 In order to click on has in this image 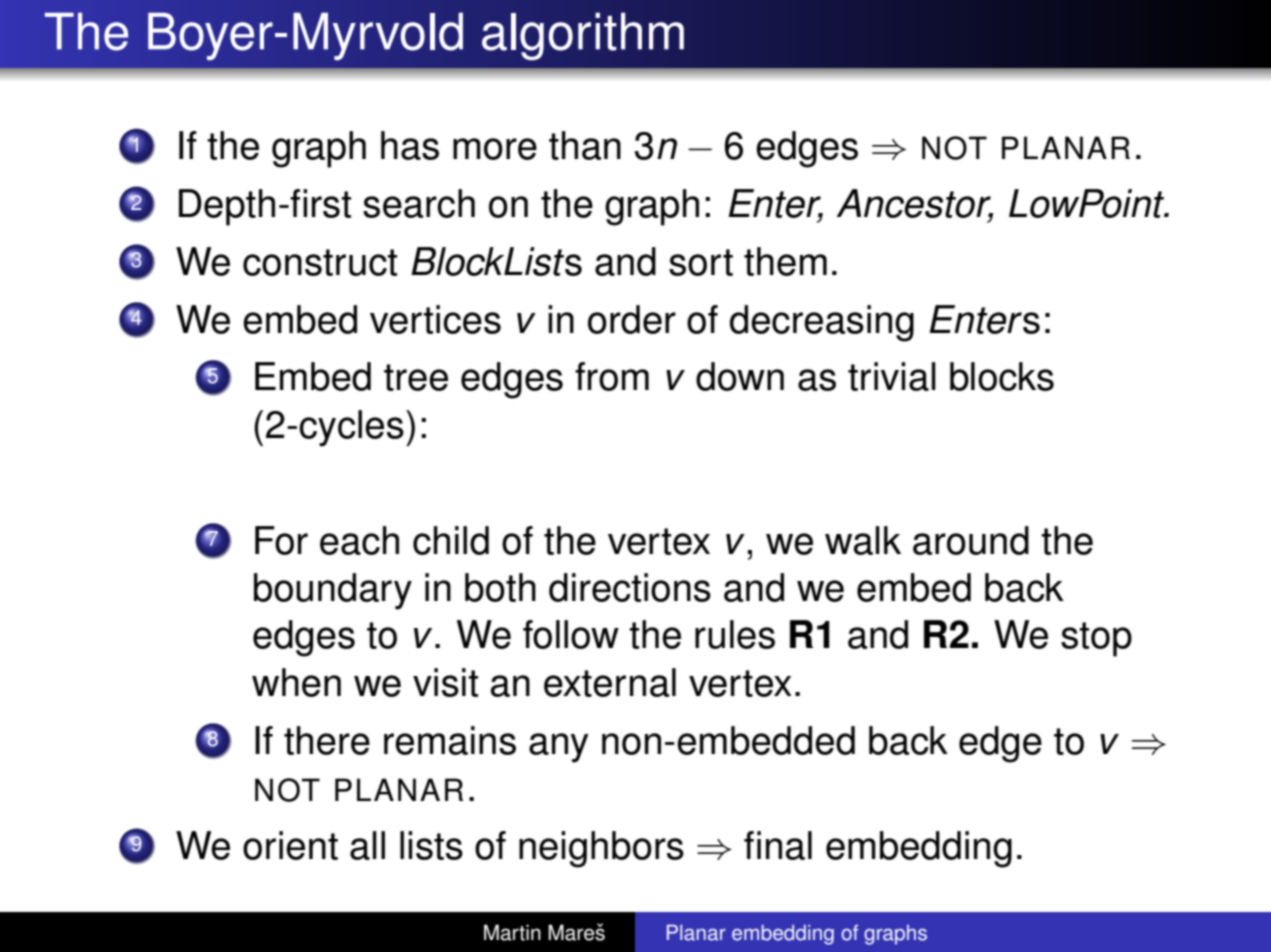, I will do `click(410, 145)`.
